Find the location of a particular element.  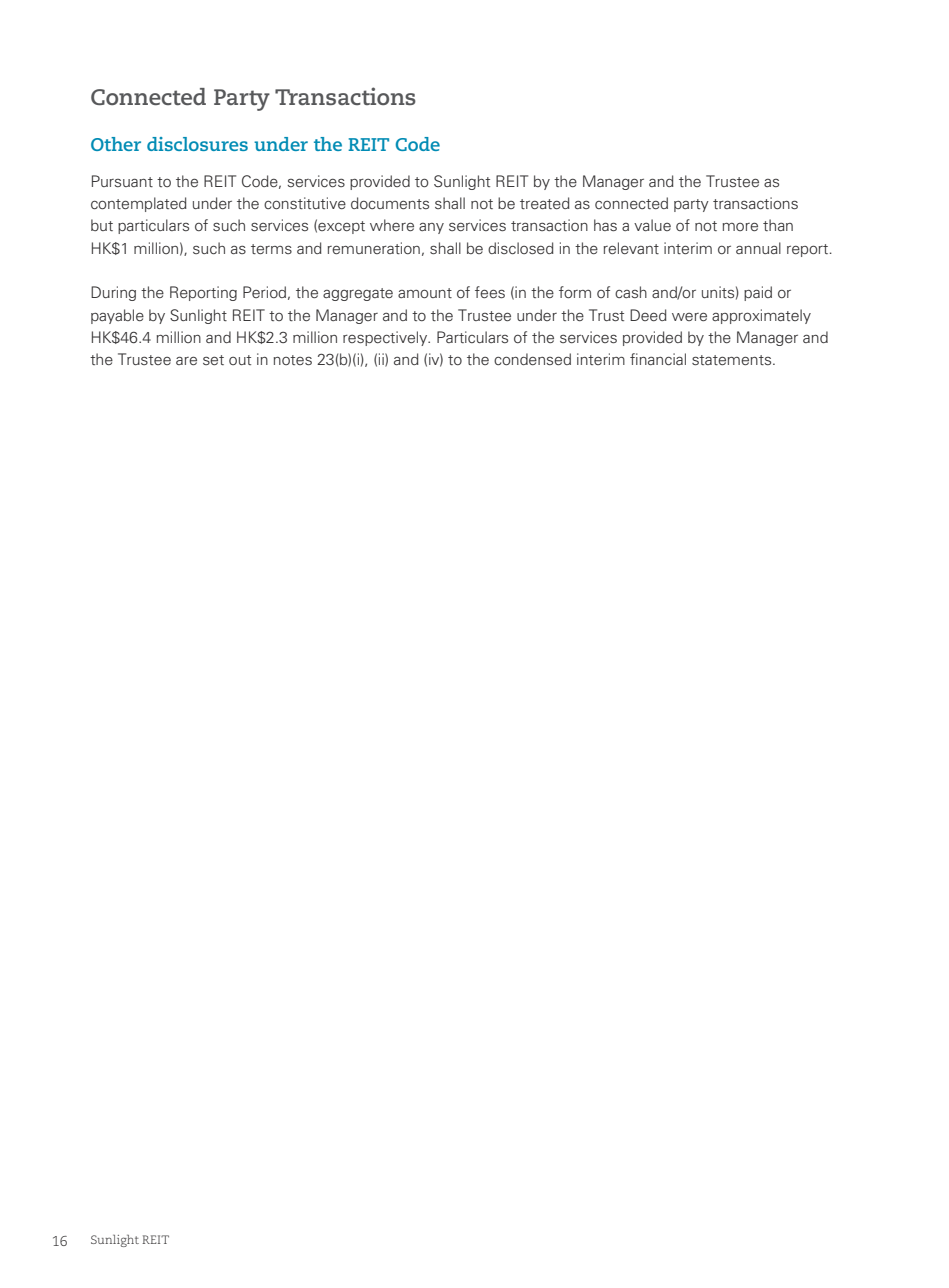

value is located at coordinates (652, 225).
